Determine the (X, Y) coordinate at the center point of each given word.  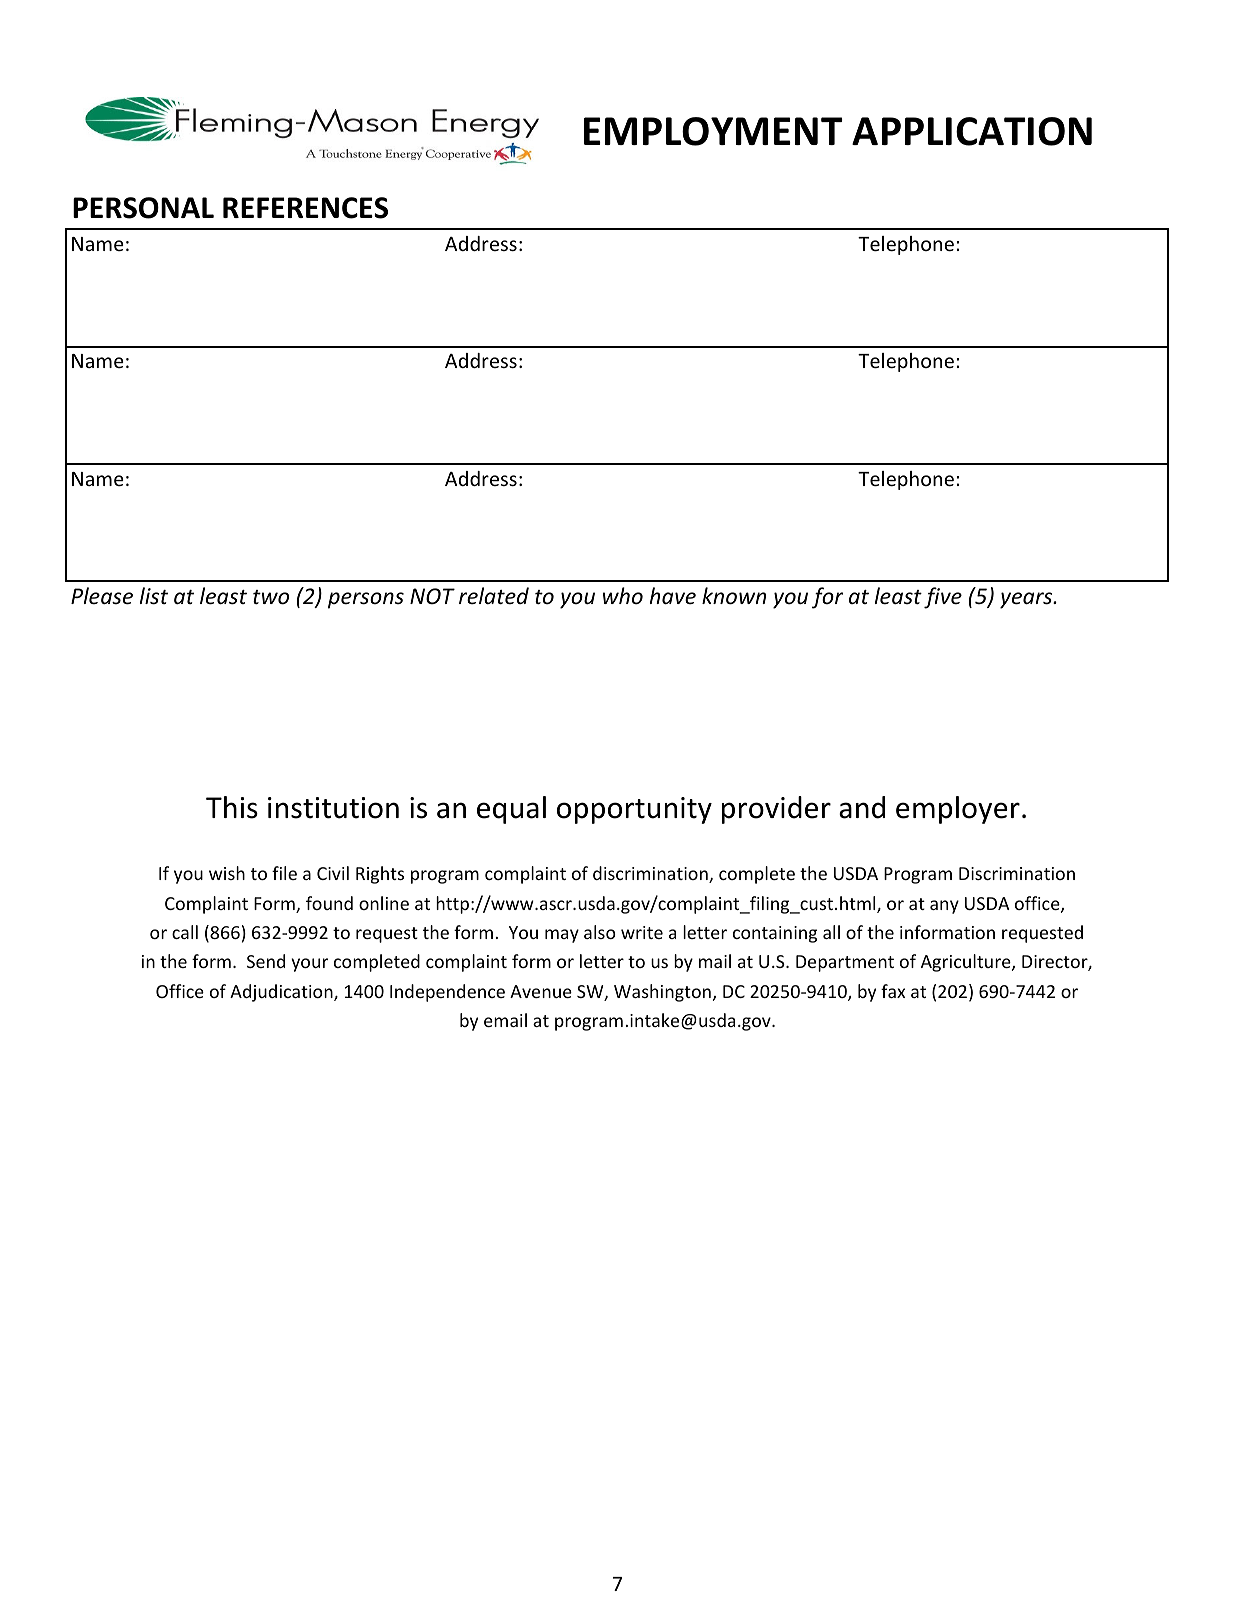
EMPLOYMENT (713, 131)
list (154, 596)
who (623, 596)
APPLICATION (972, 131)
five (943, 598)
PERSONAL (143, 208)
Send (266, 961)
